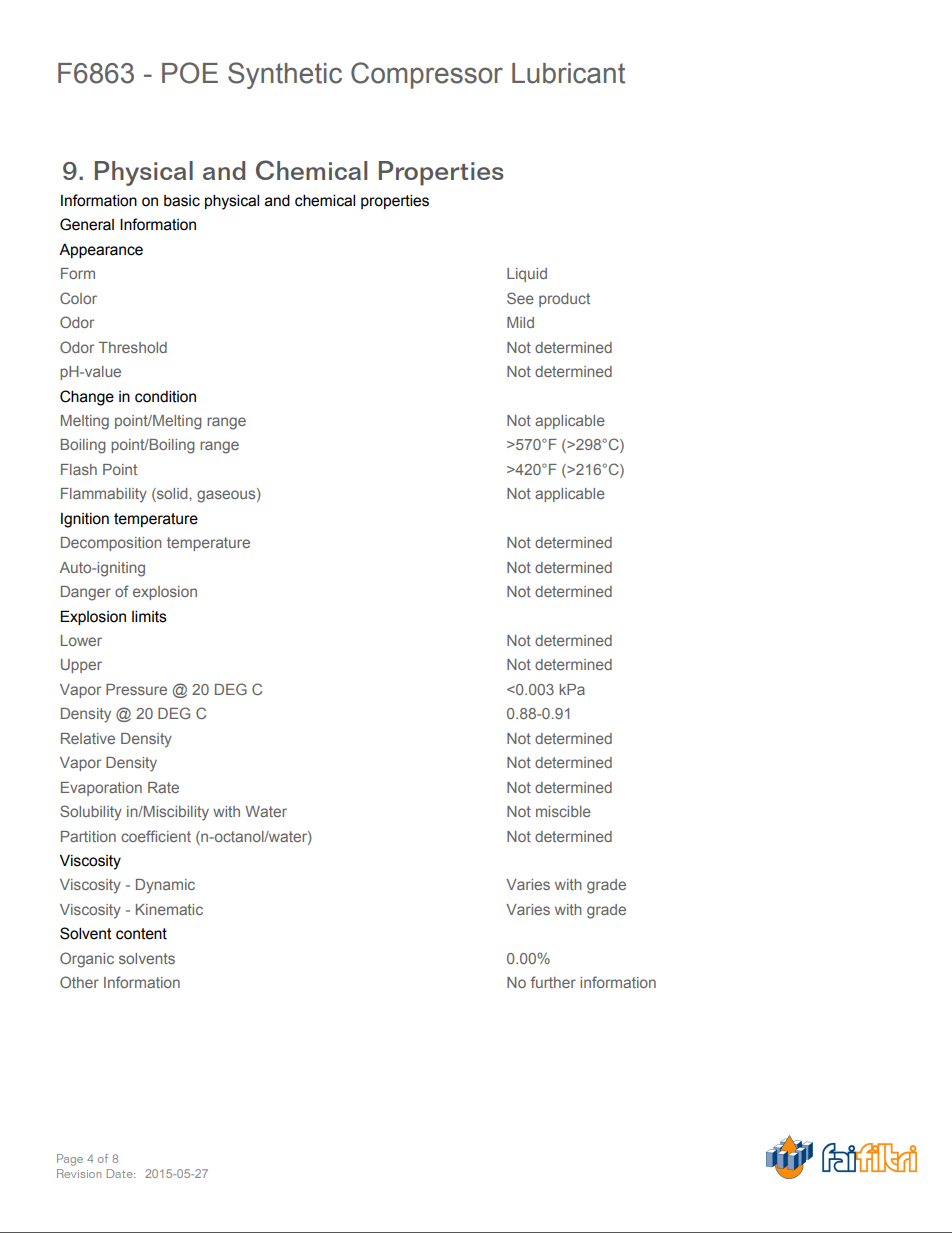  I want to click on coefficient, so click(156, 836).
